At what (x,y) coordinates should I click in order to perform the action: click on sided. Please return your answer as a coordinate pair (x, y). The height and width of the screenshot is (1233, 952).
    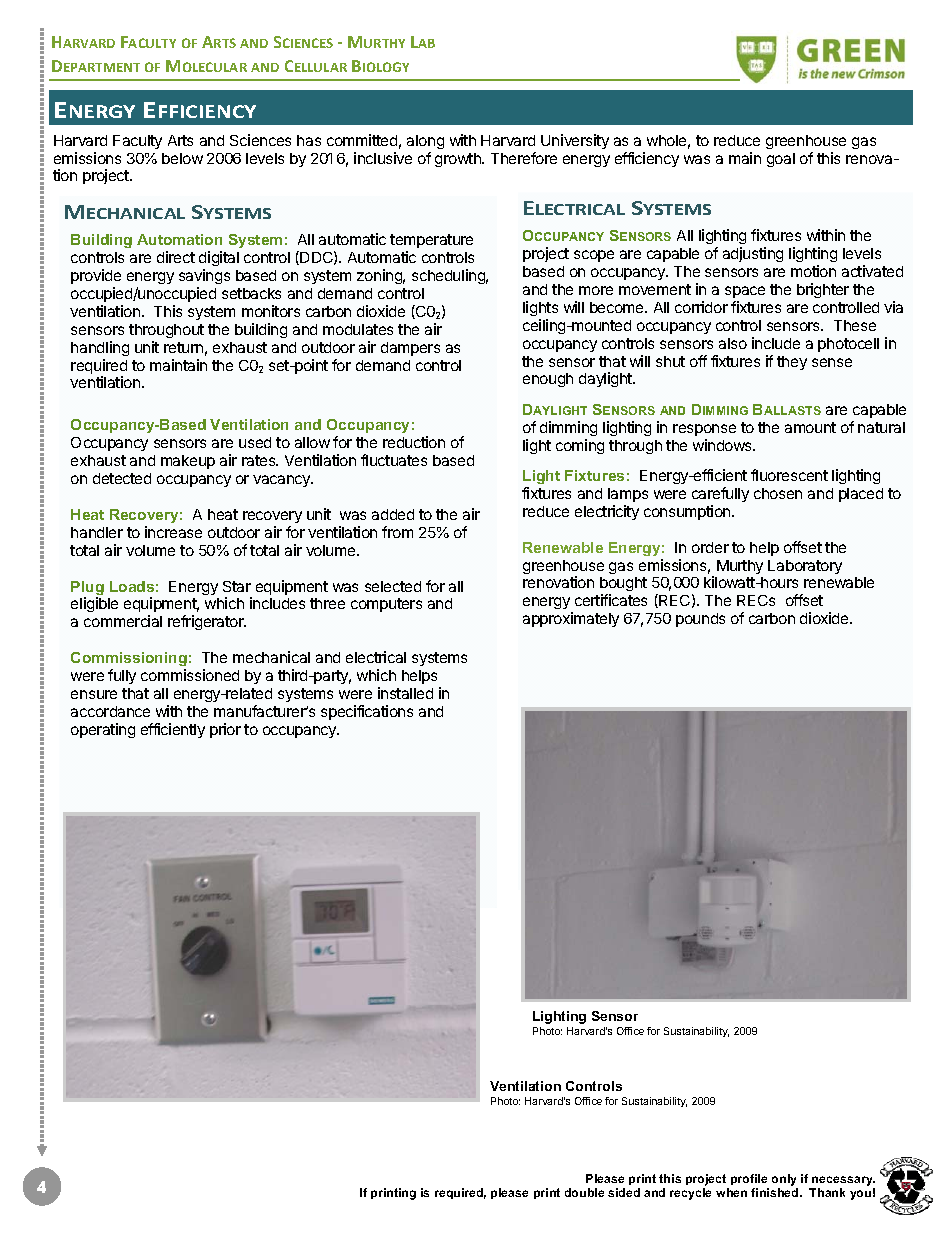
    Looking at the image, I should click on (624, 1192).
